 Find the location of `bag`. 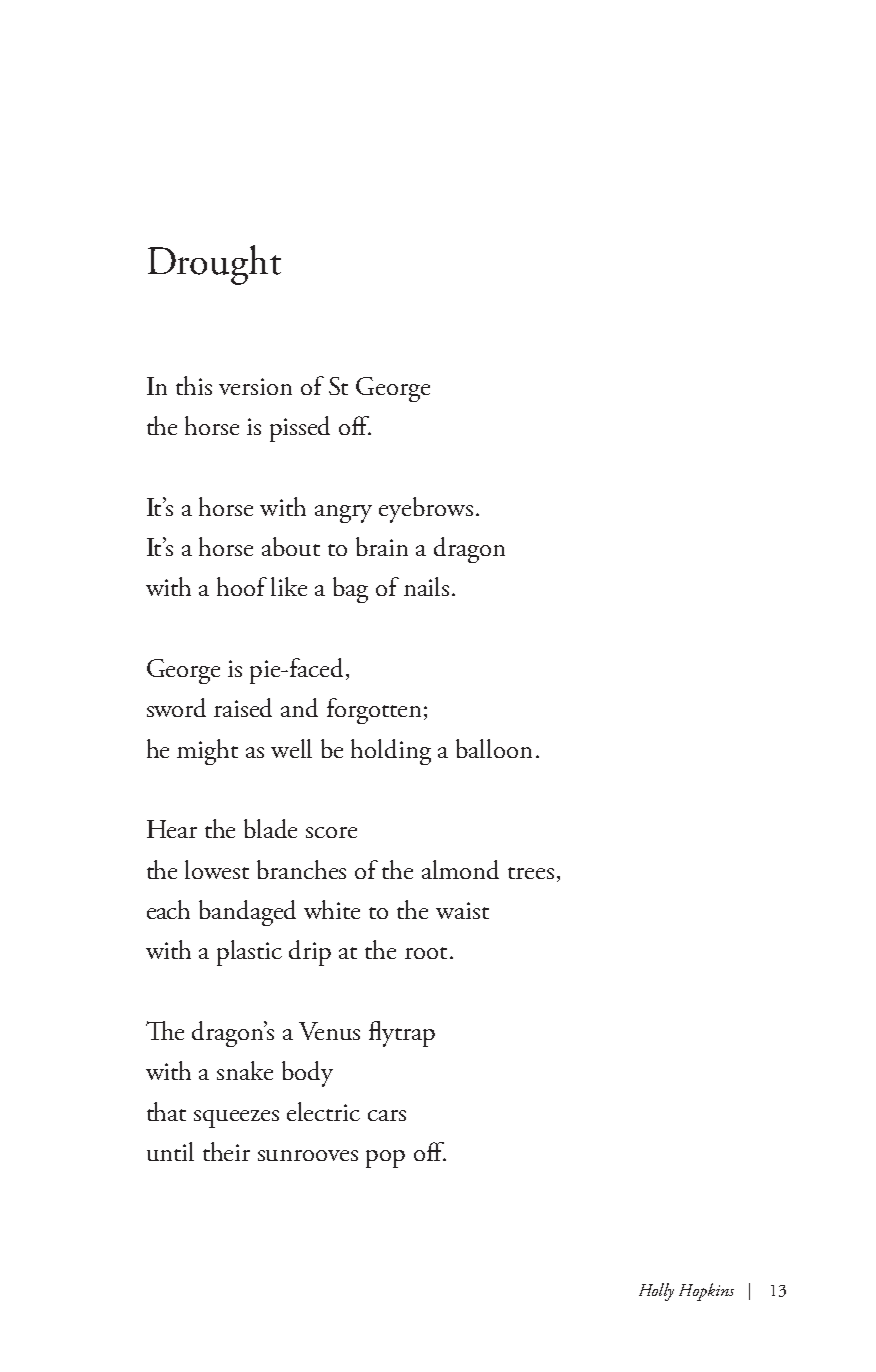

bag is located at coordinates (350, 590).
